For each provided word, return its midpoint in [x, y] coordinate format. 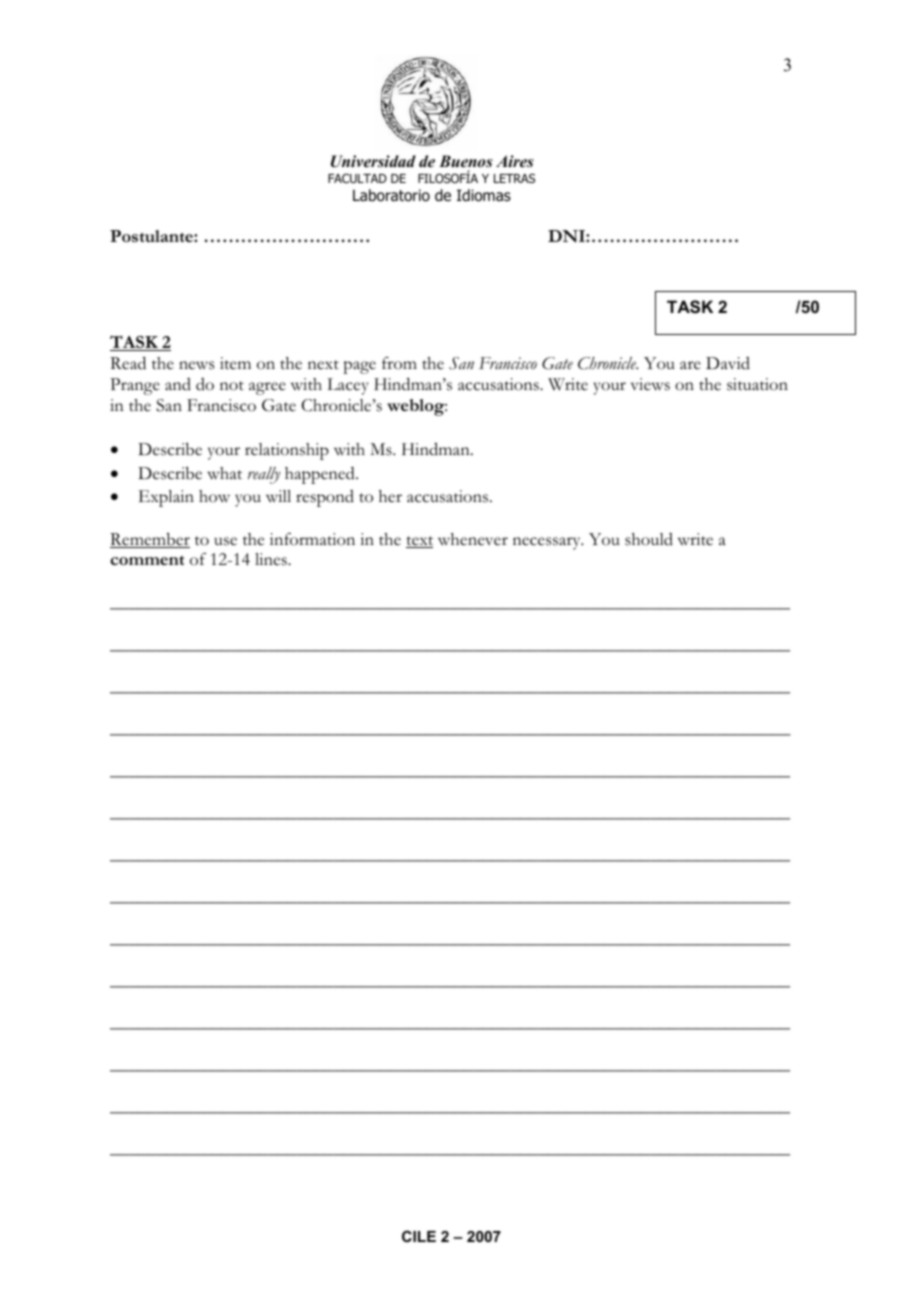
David [728, 363]
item [235, 363]
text [419, 542]
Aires [515, 161]
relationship [287, 451]
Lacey [348, 386]
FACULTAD [357, 178]
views [650, 384]
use [225, 541]
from [399, 363]
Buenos [466, 161]
